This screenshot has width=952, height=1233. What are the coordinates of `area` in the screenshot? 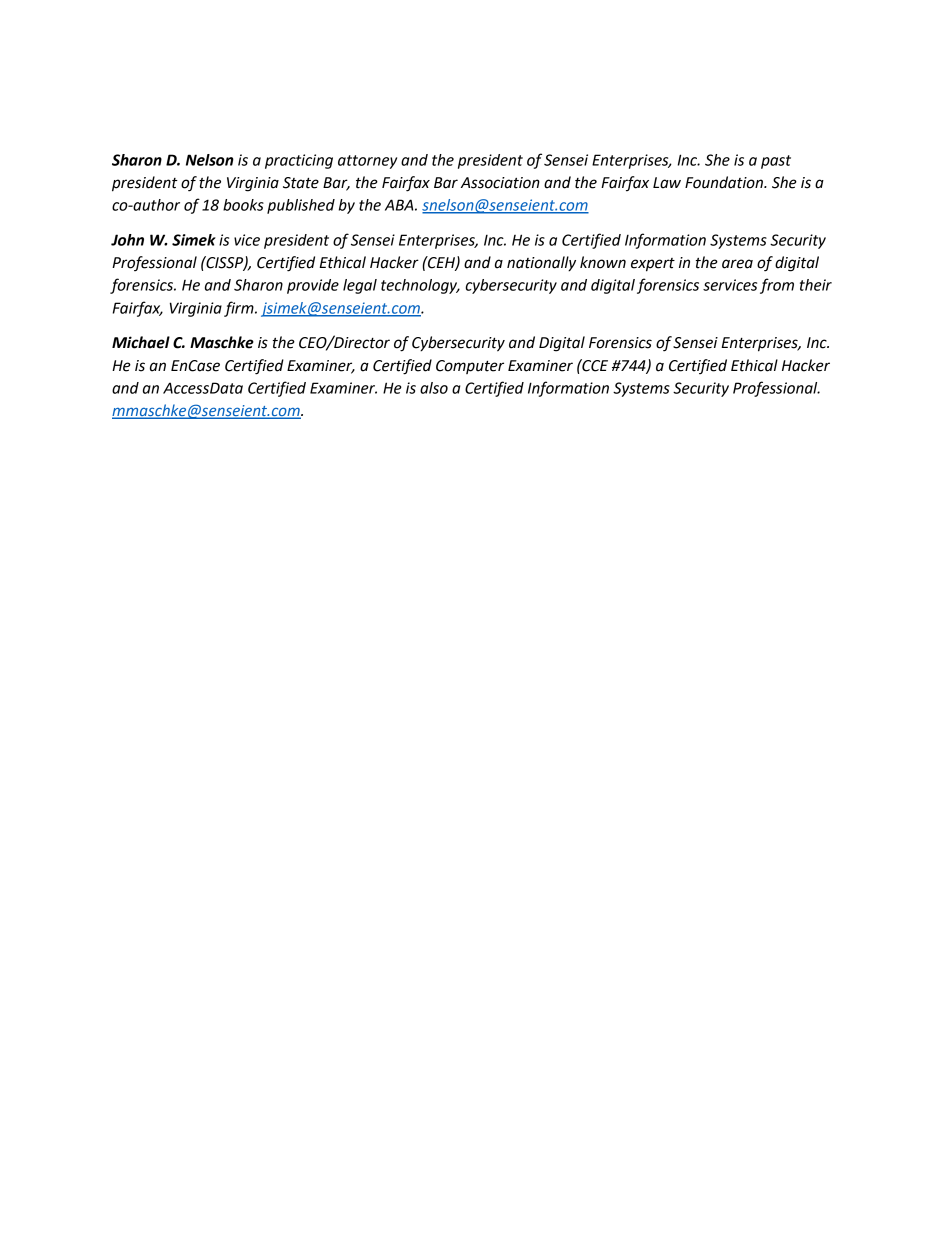 It's located at (737, 264).
